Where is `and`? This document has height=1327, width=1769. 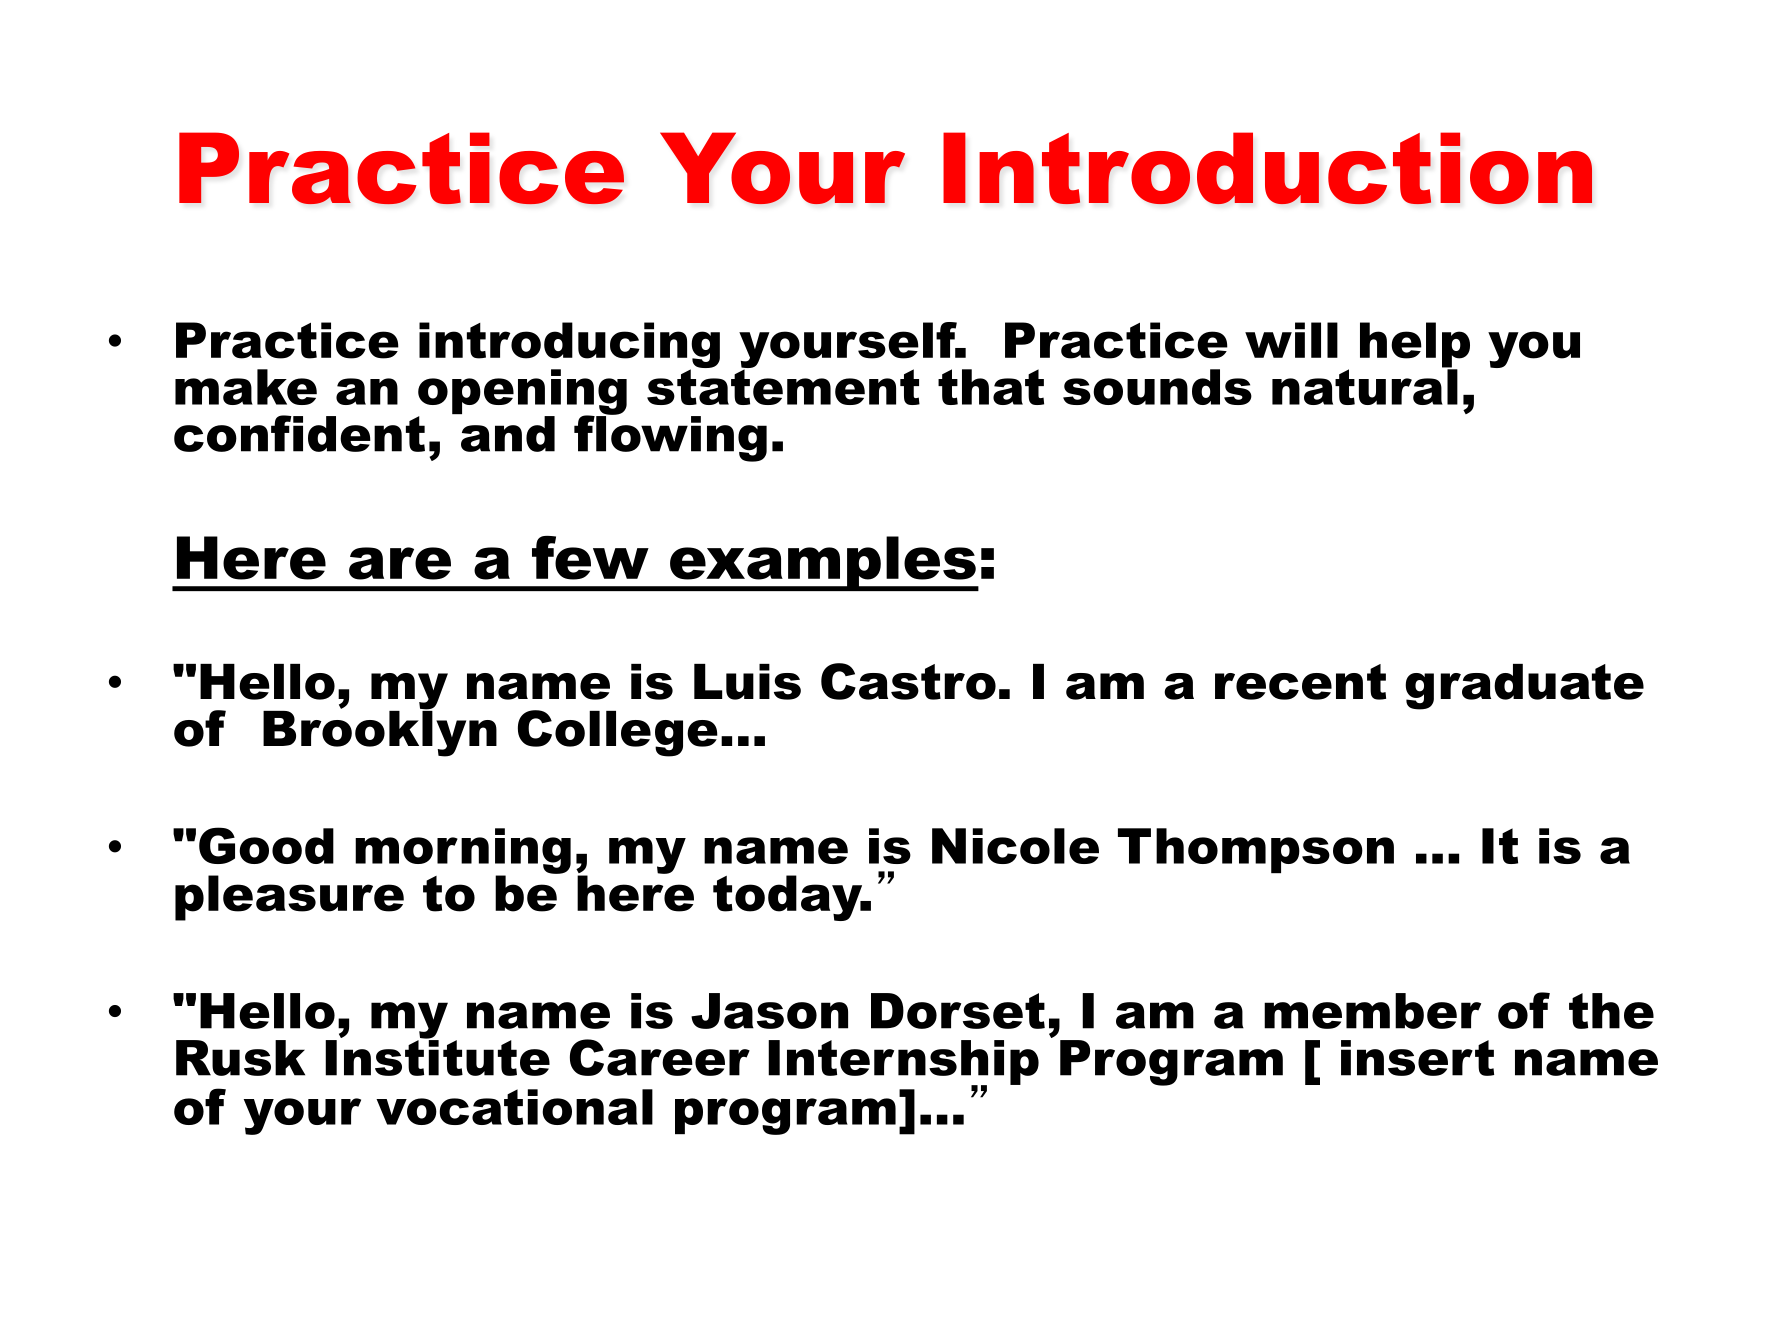 and is located at coordinates (508, 434).
